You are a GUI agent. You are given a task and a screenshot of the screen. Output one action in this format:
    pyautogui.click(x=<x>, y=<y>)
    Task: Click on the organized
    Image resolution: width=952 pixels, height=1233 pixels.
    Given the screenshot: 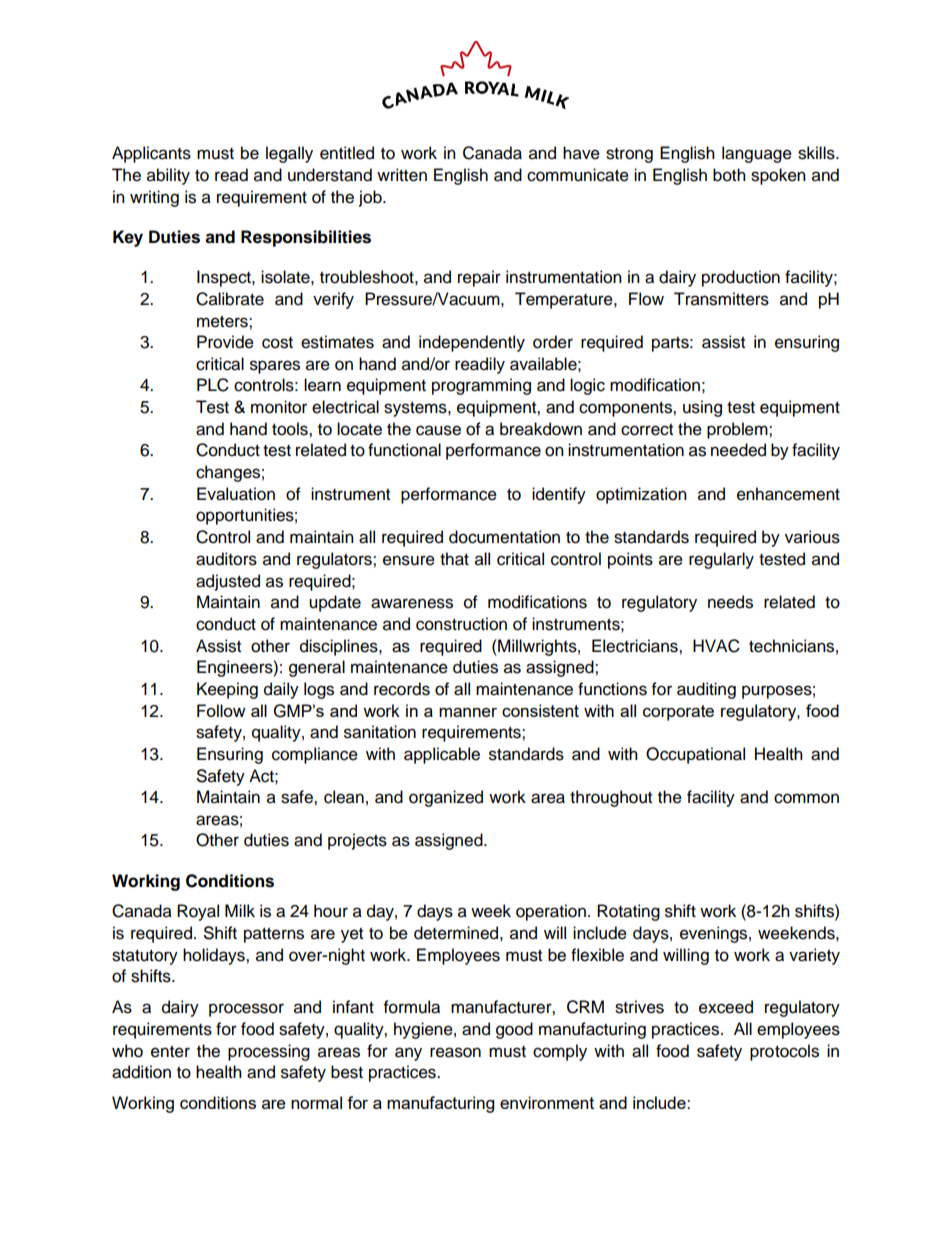 What is the action you would take?
    pyautogui.click(x=446, y=798)
